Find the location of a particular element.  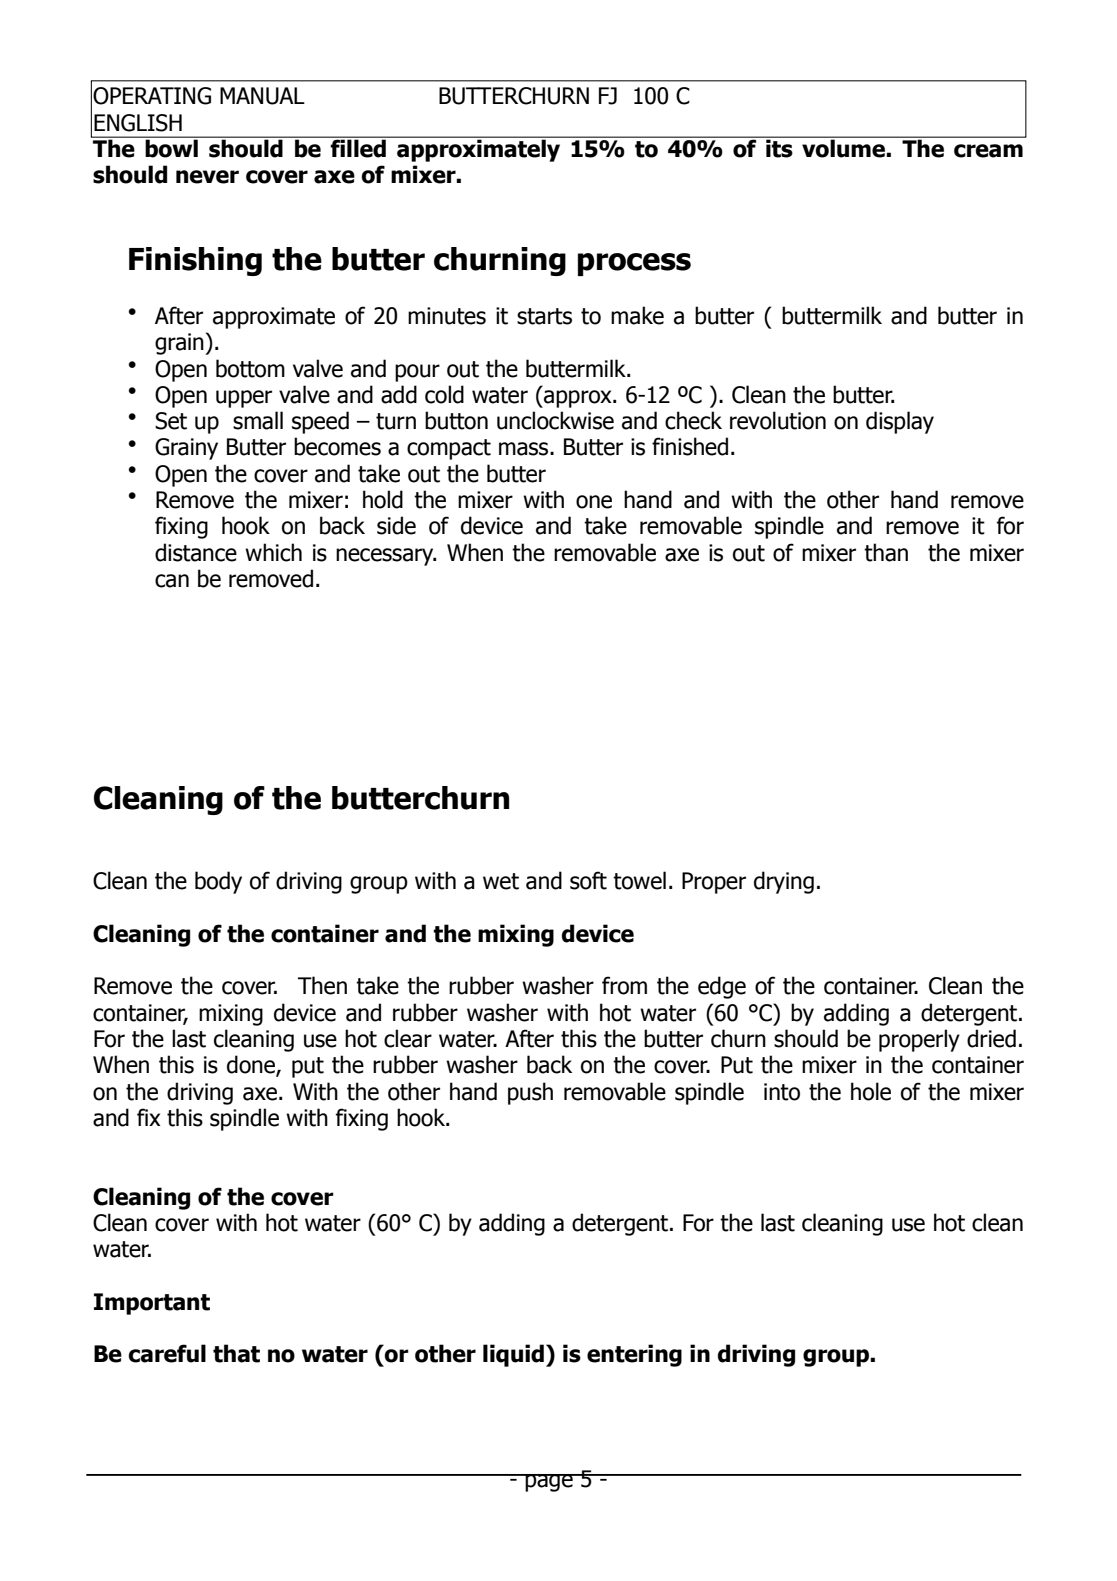

soft is located at coordinates (588, 880).
